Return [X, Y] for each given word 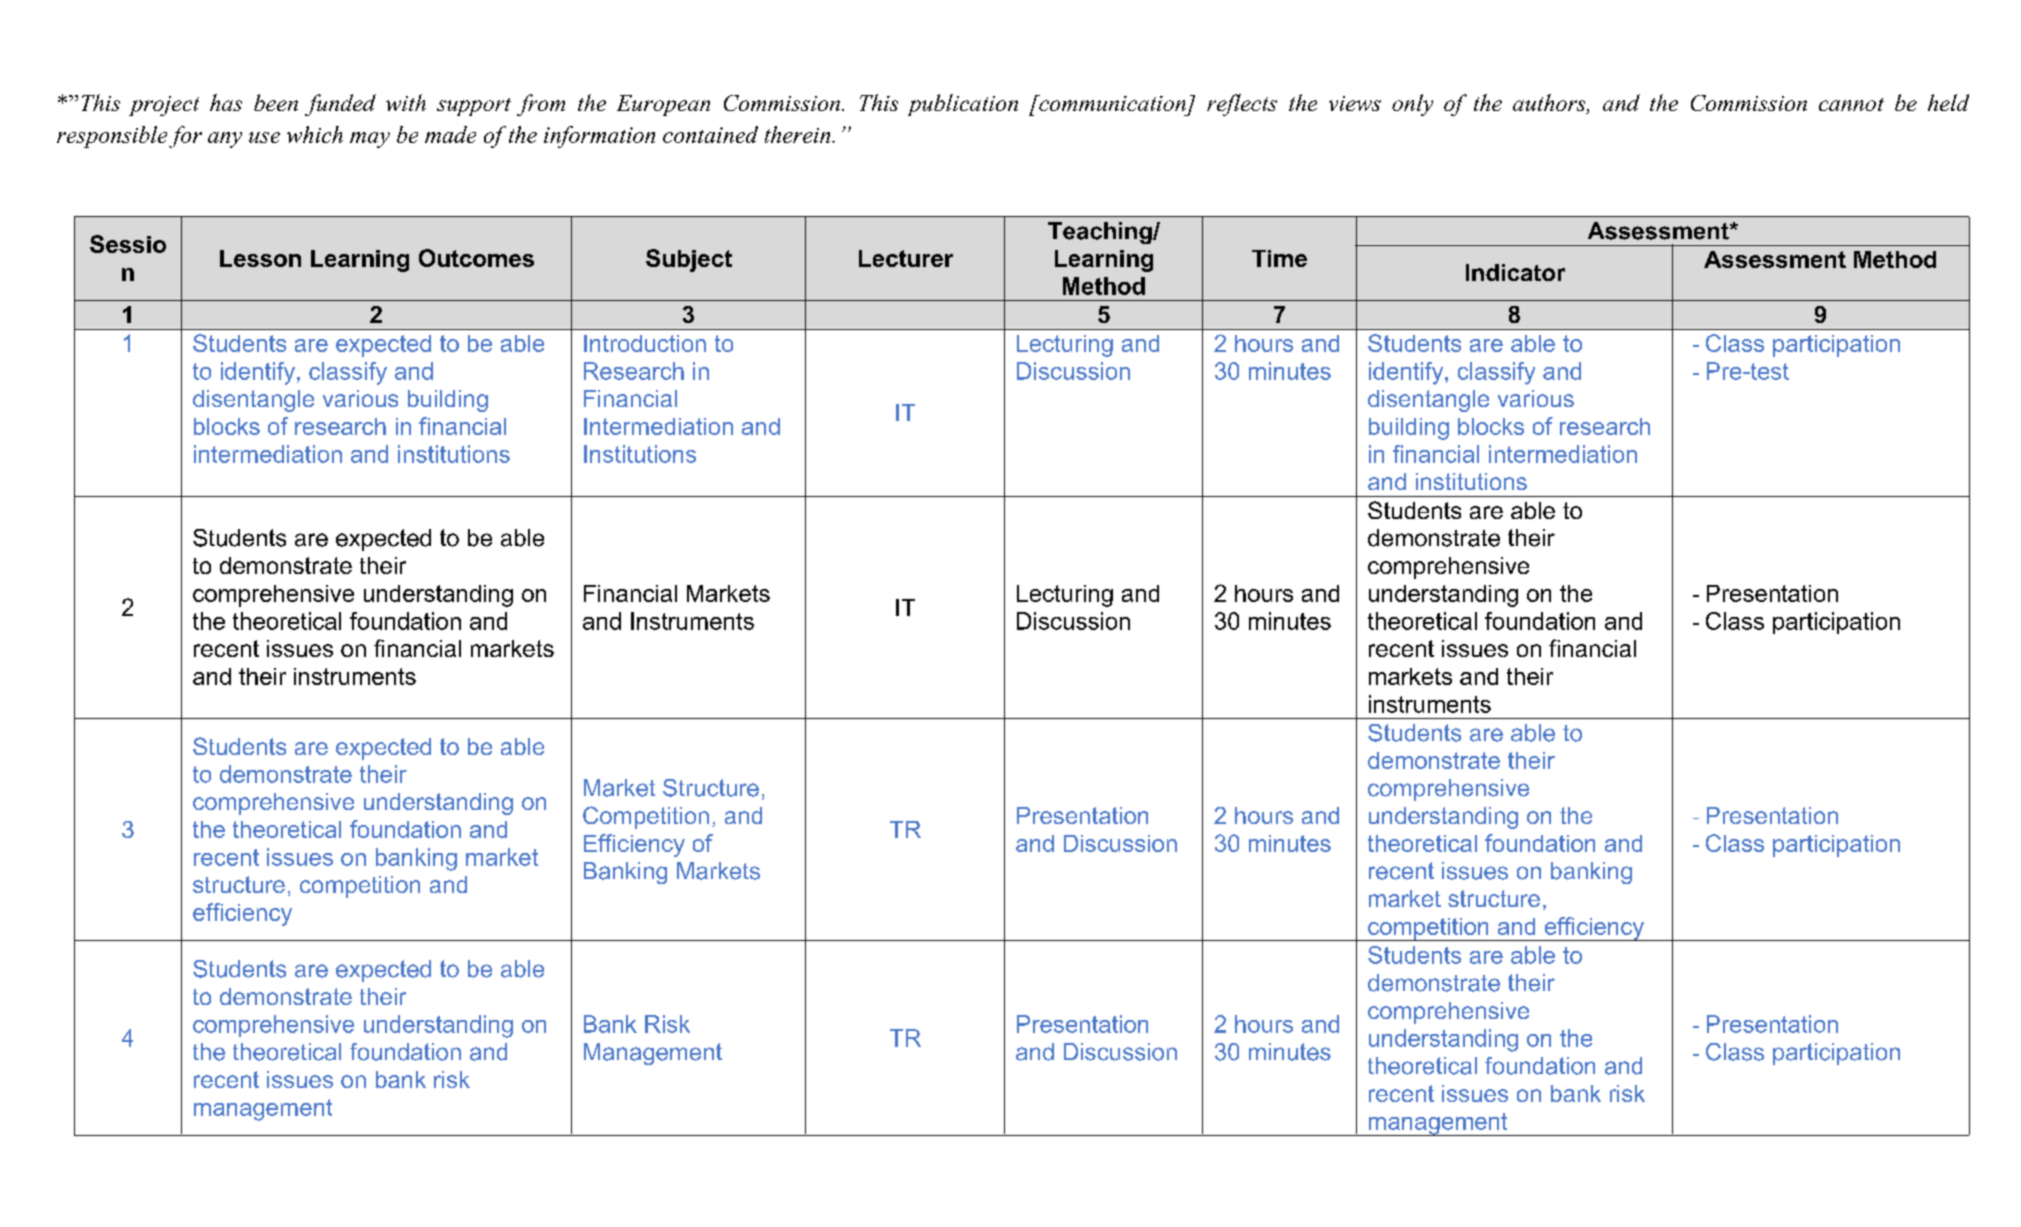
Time [1279, 258]
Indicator [1515, 272]
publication [963, 105]
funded [340, 105]
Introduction [645, 343]
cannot [1851, 104]
